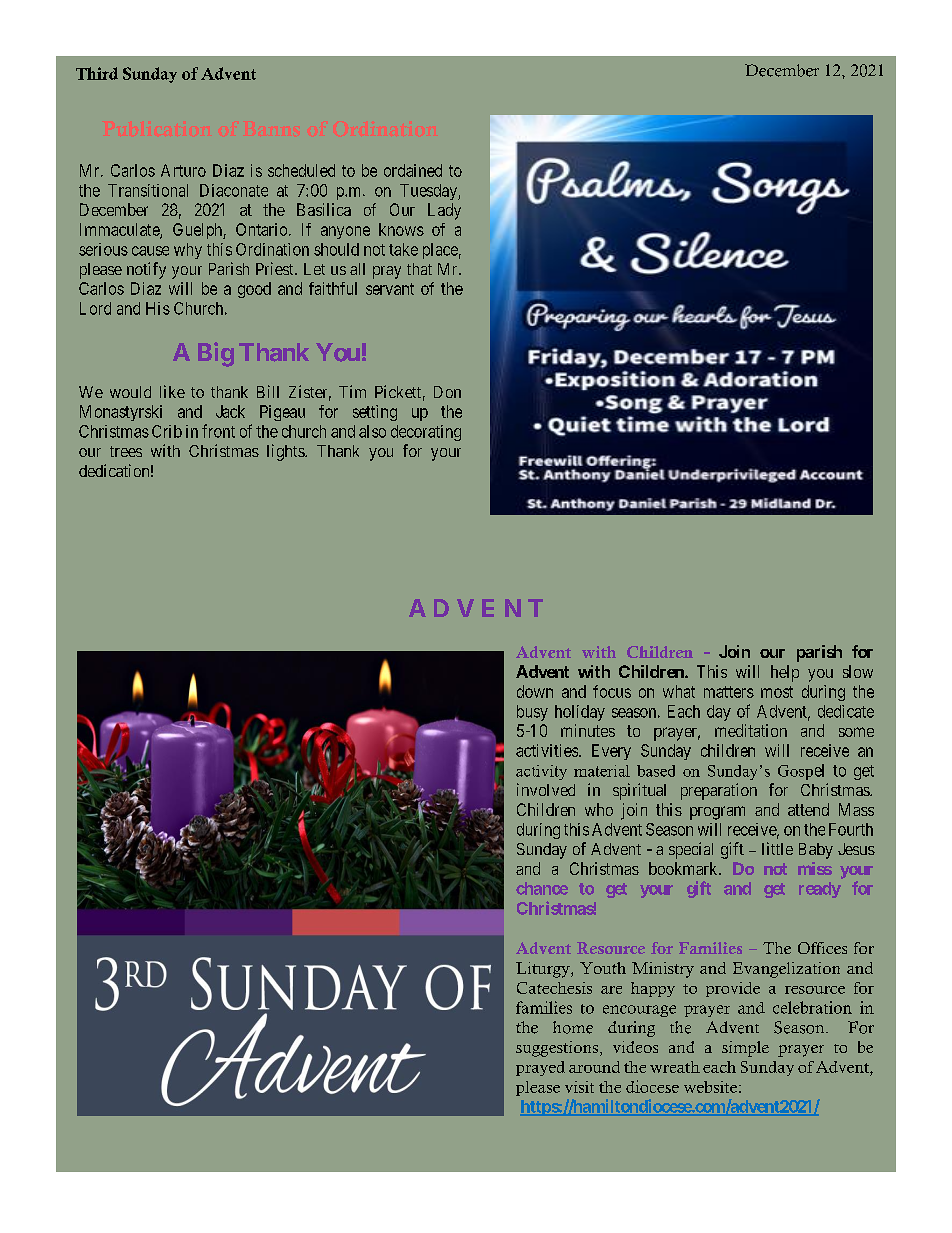 Image resolution: width=952 pixels, height=1233 pixels. Describe the element at coordinates (167, 431) in the screenshot. I see `Crib` at that location.
